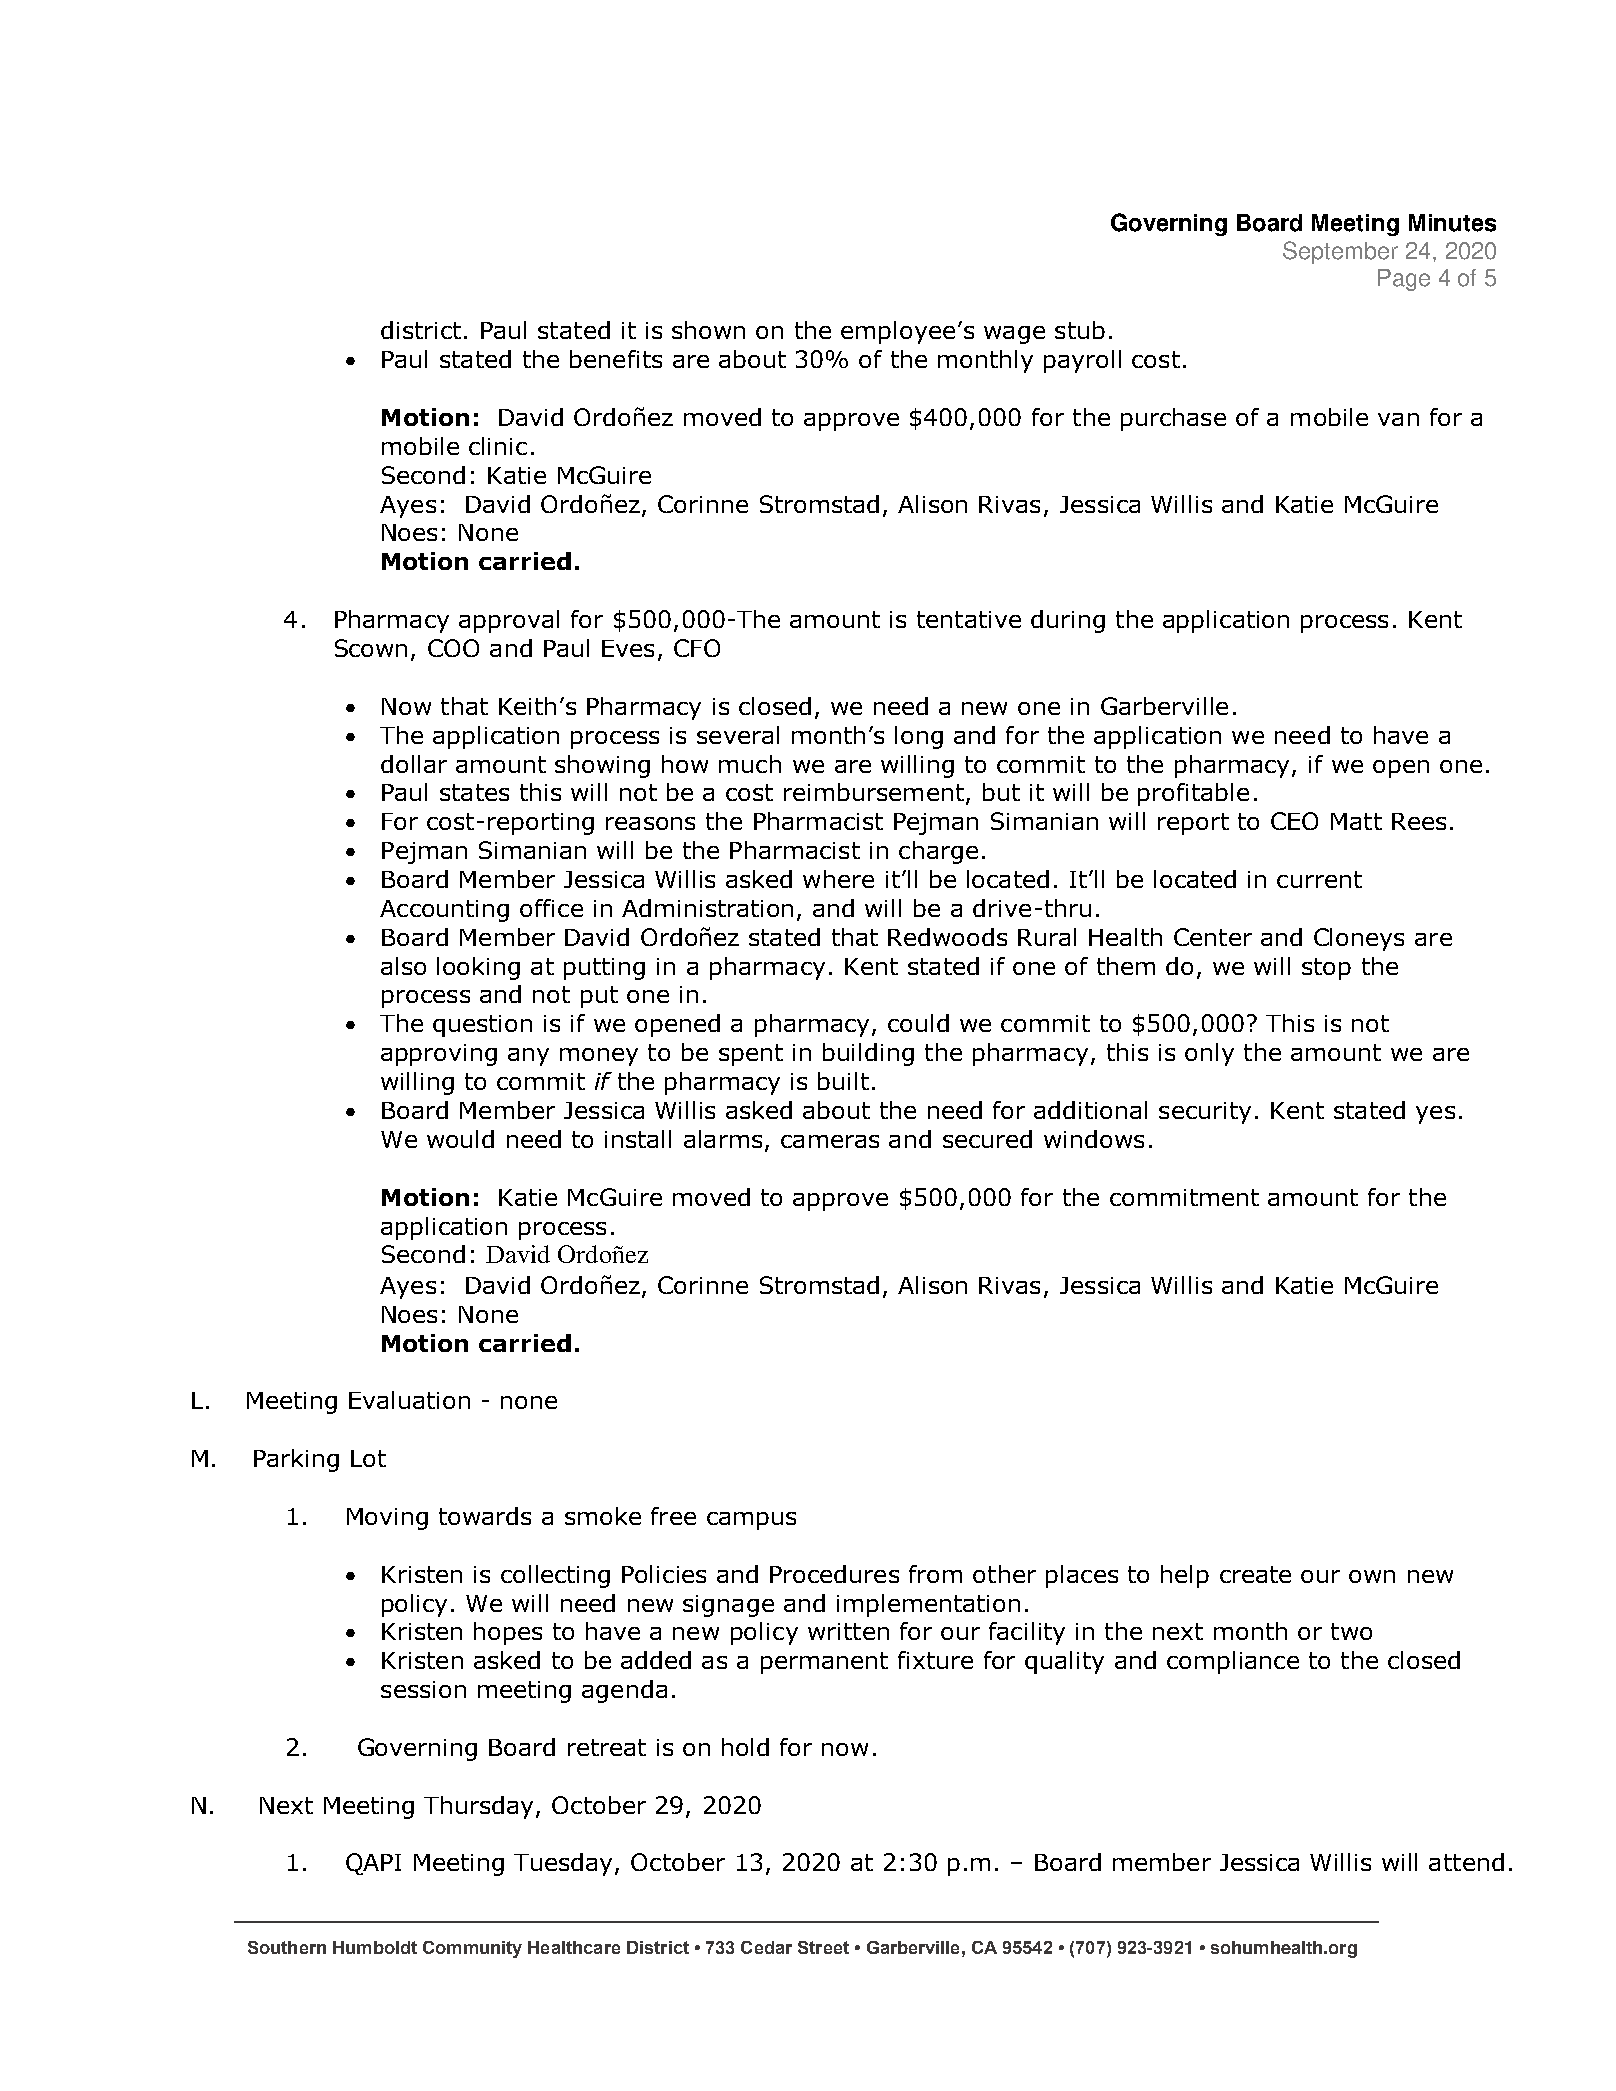 This image has width=1616, height=2091. Describe the element at coordinates (1340, 252) in the image. I see `September` at that location.
